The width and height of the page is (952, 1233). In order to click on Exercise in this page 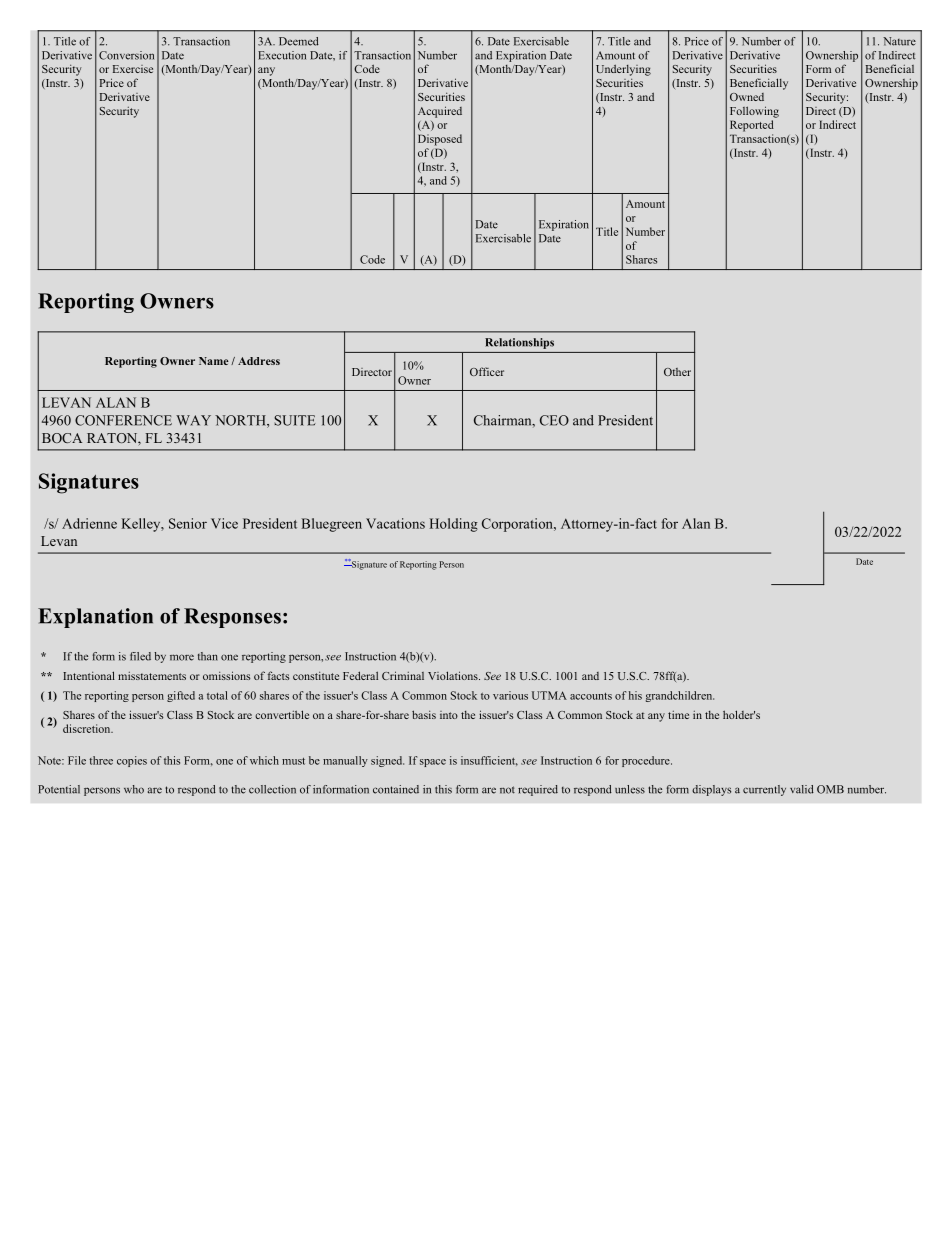, I will do `click(133, 69)`.
